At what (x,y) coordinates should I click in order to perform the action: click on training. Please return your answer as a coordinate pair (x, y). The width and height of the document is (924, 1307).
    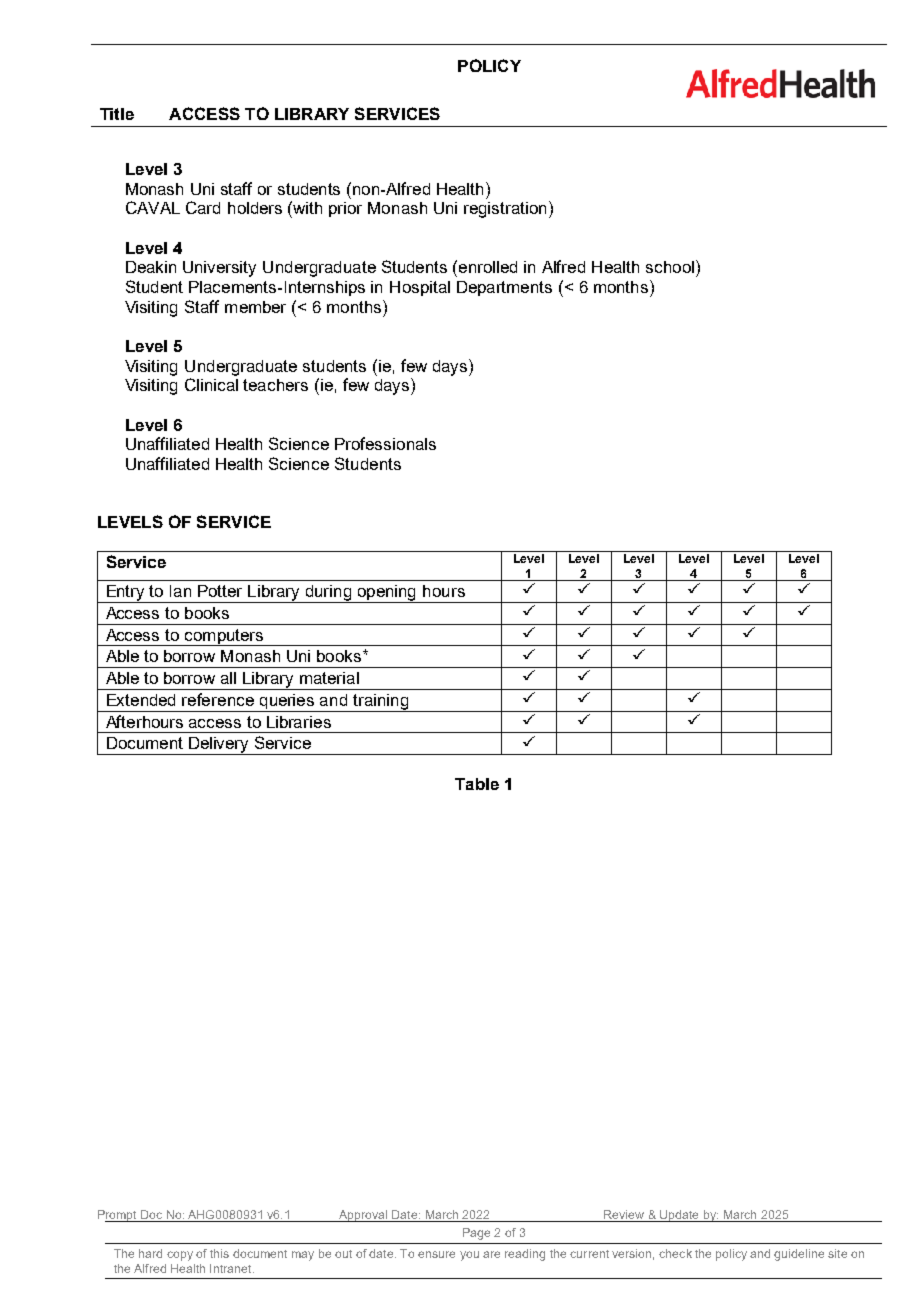
    Looking at the image, I should click on (380, 703).
